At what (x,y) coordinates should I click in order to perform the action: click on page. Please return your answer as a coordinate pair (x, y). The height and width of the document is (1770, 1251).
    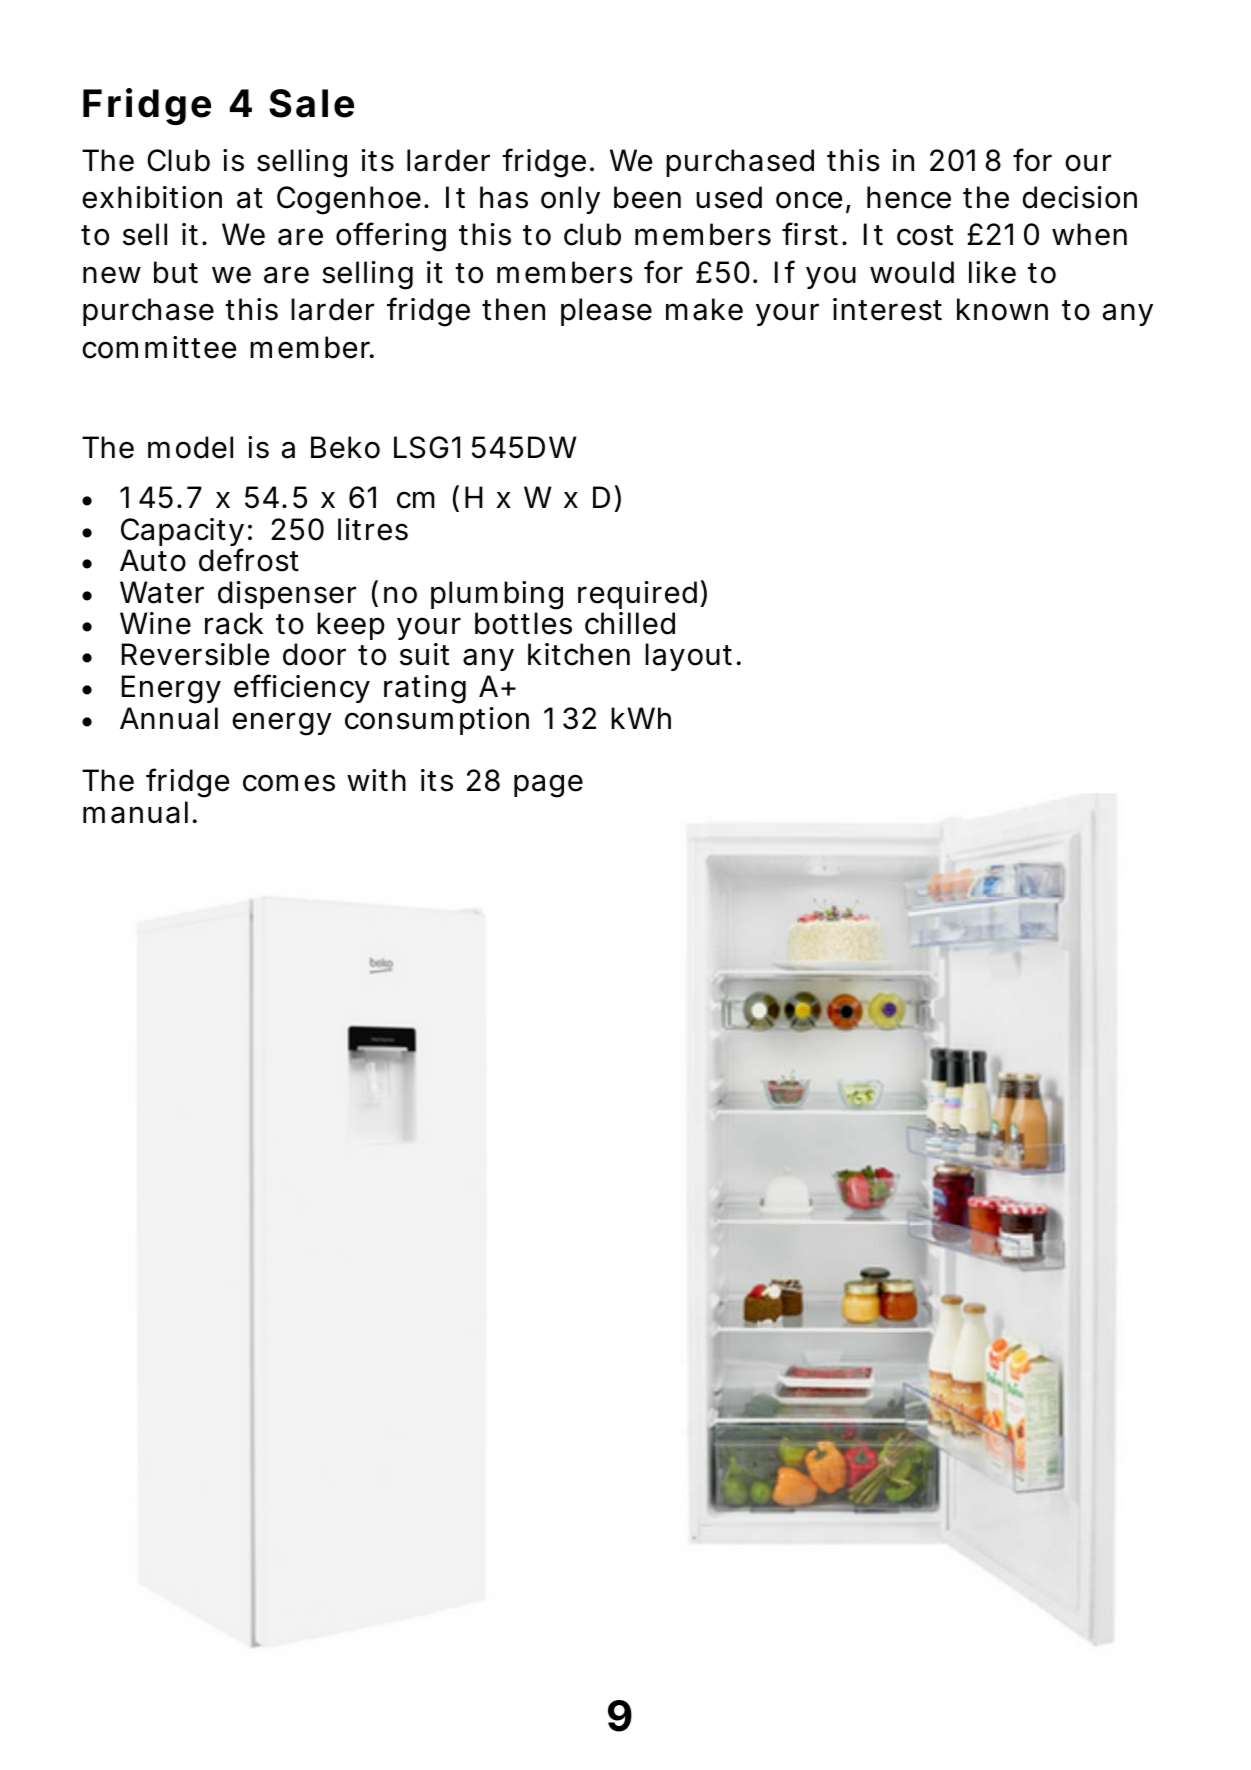
    Looking at the image, I should click on (548, 786).
